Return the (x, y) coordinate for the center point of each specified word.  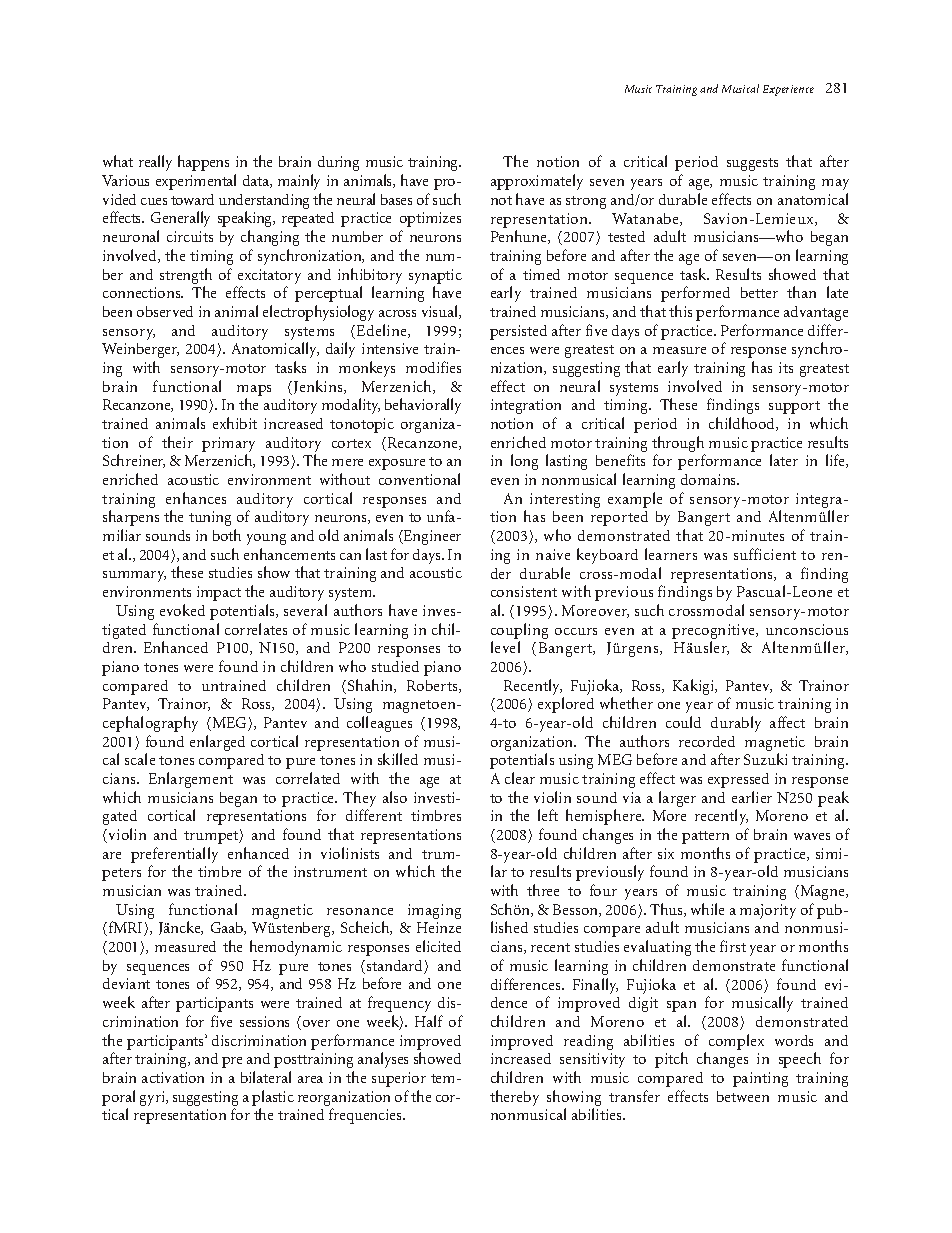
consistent (524, 591)
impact (219, 593)
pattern (705, 837)
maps (254, 390)
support (794, 407)
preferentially (174, 856)
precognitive (715, 631)
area (310, 1079)
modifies (433, 367)
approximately (537, 182)
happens (203, 163)
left (548, 815)
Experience (788, 90)
